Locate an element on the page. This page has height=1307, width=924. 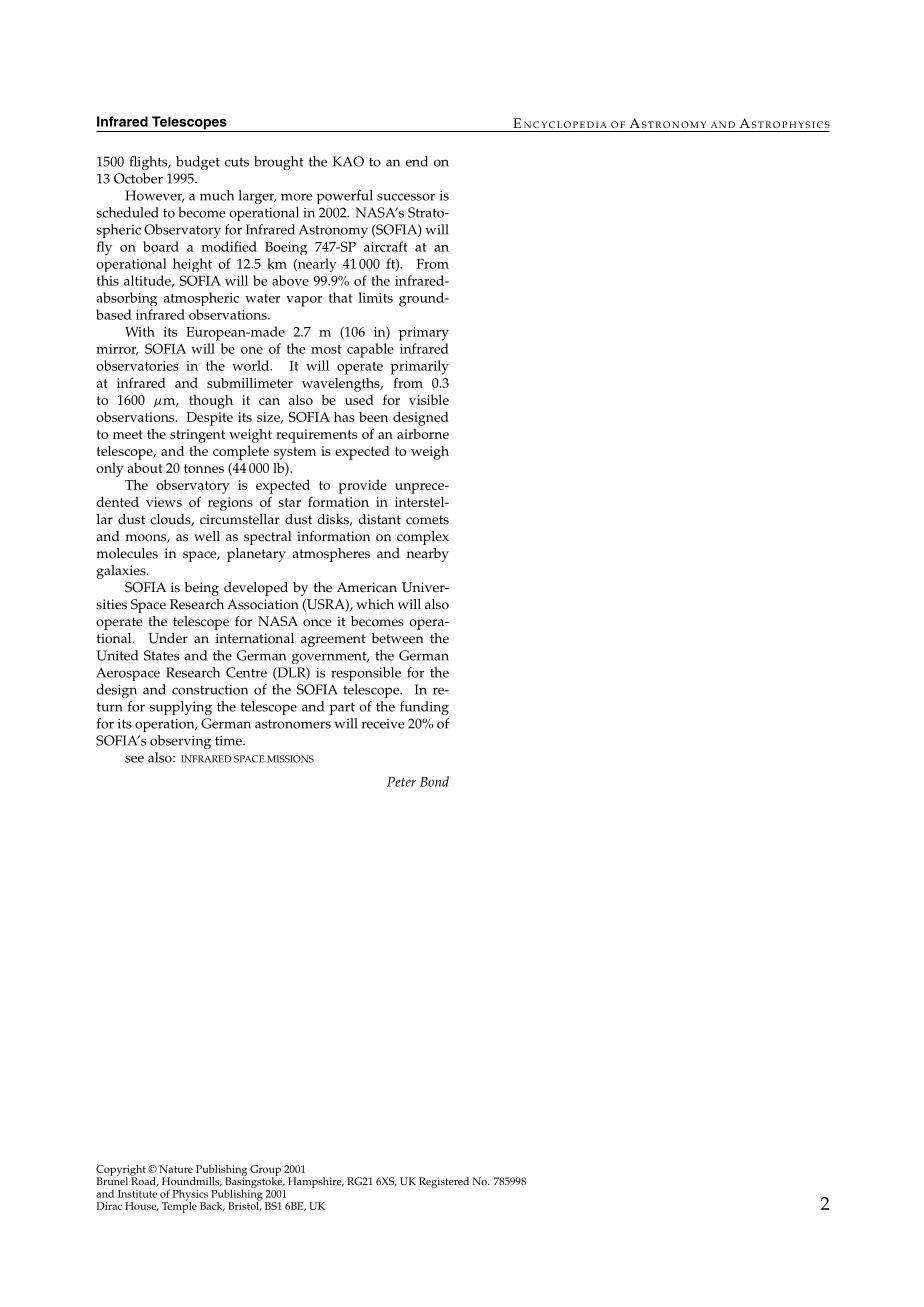
Centre is located at coordinates (246, 672).
